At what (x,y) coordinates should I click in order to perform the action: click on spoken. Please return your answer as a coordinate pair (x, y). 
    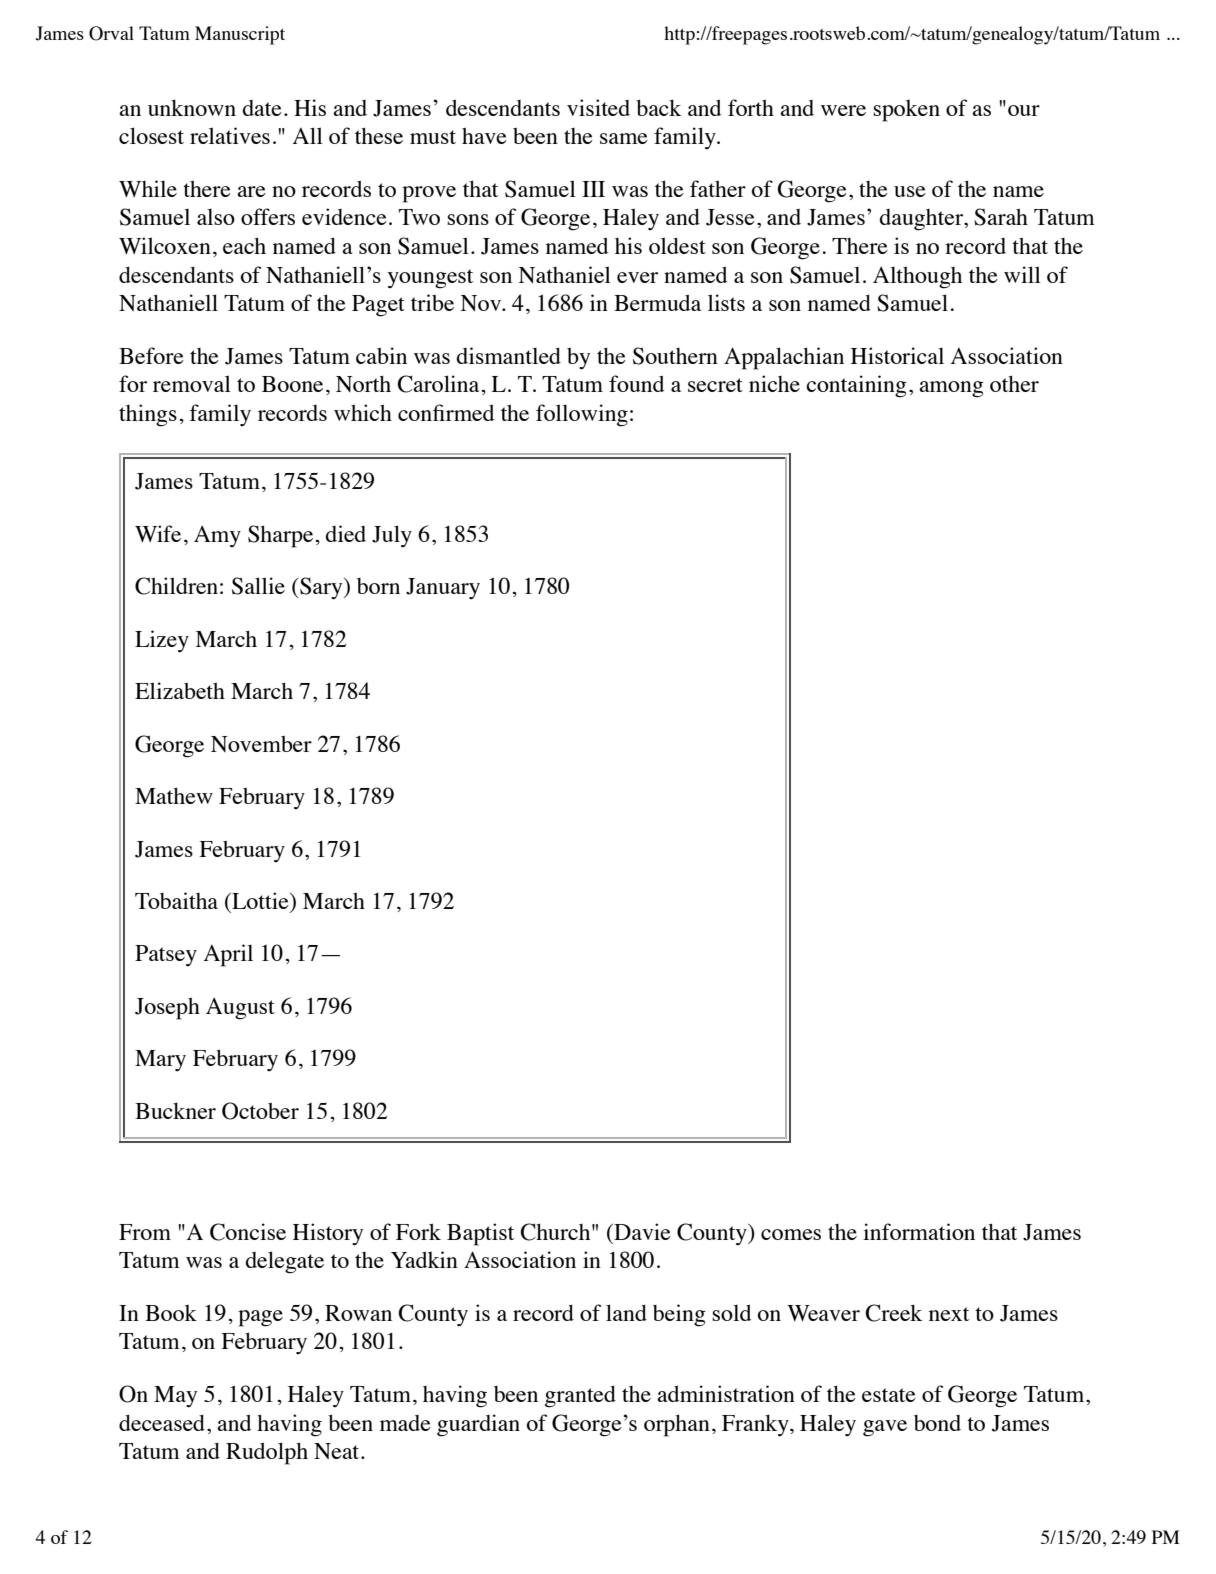
    Looking at the image, I should click on (906, 111).
